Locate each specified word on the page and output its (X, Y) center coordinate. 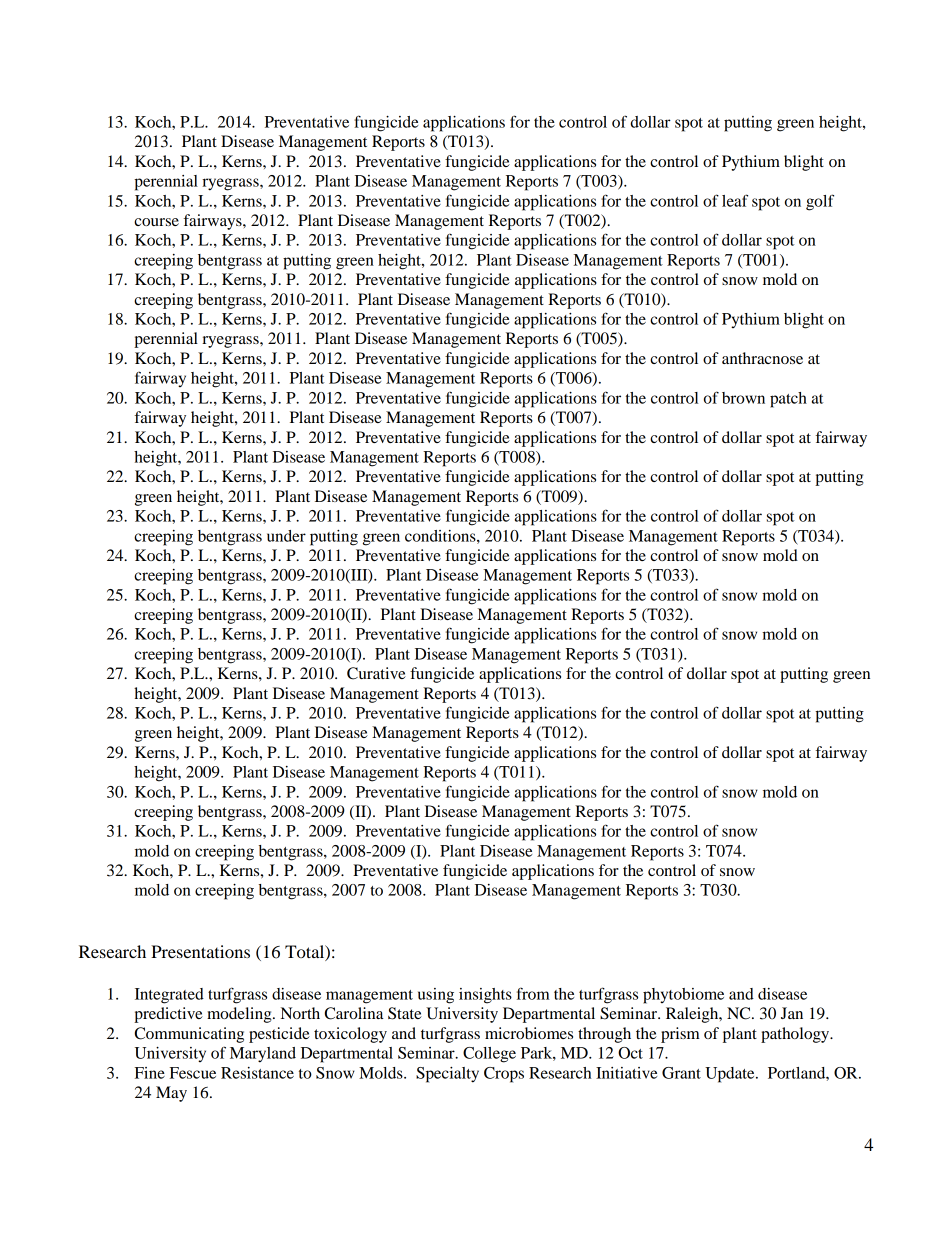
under (286, 536)
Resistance (257, 1073)
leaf (735, 200)
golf (820, 202)
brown (743, 398)
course (156, 222)
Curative (376, 673)
